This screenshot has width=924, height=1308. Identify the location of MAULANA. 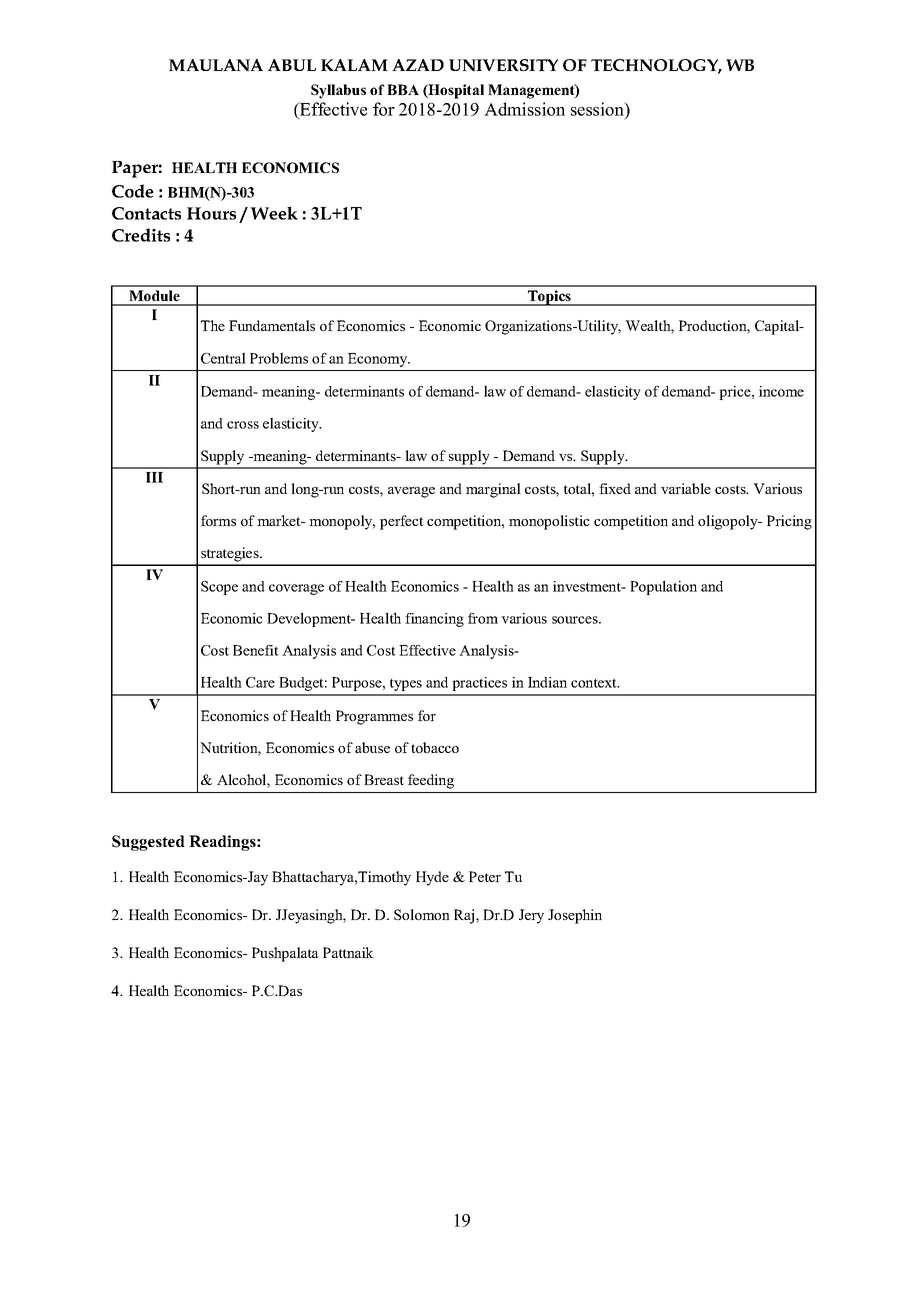
(216, 65).
